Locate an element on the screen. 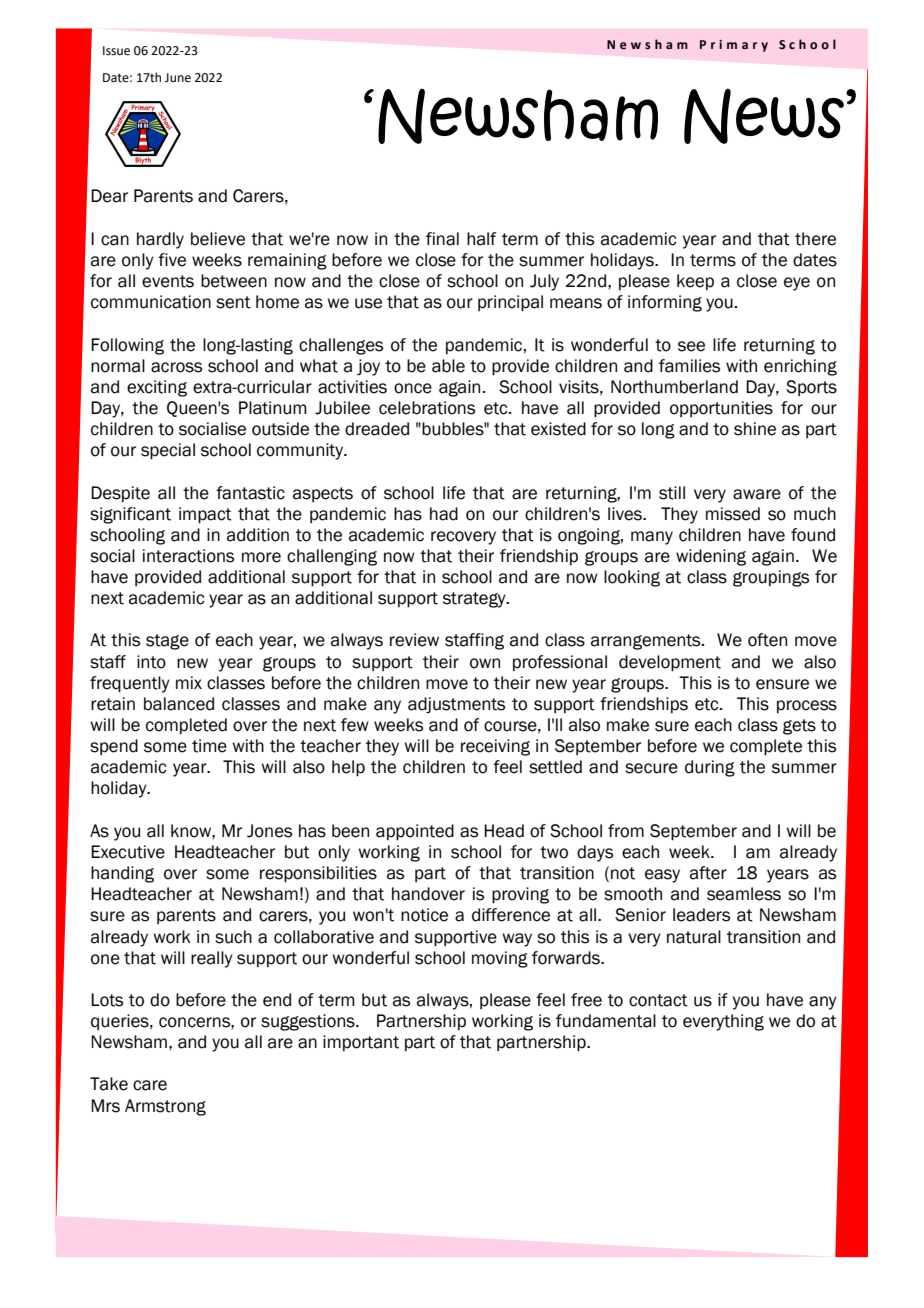 The image size is (924, 1308). there is located at coordinates (815, 239).
